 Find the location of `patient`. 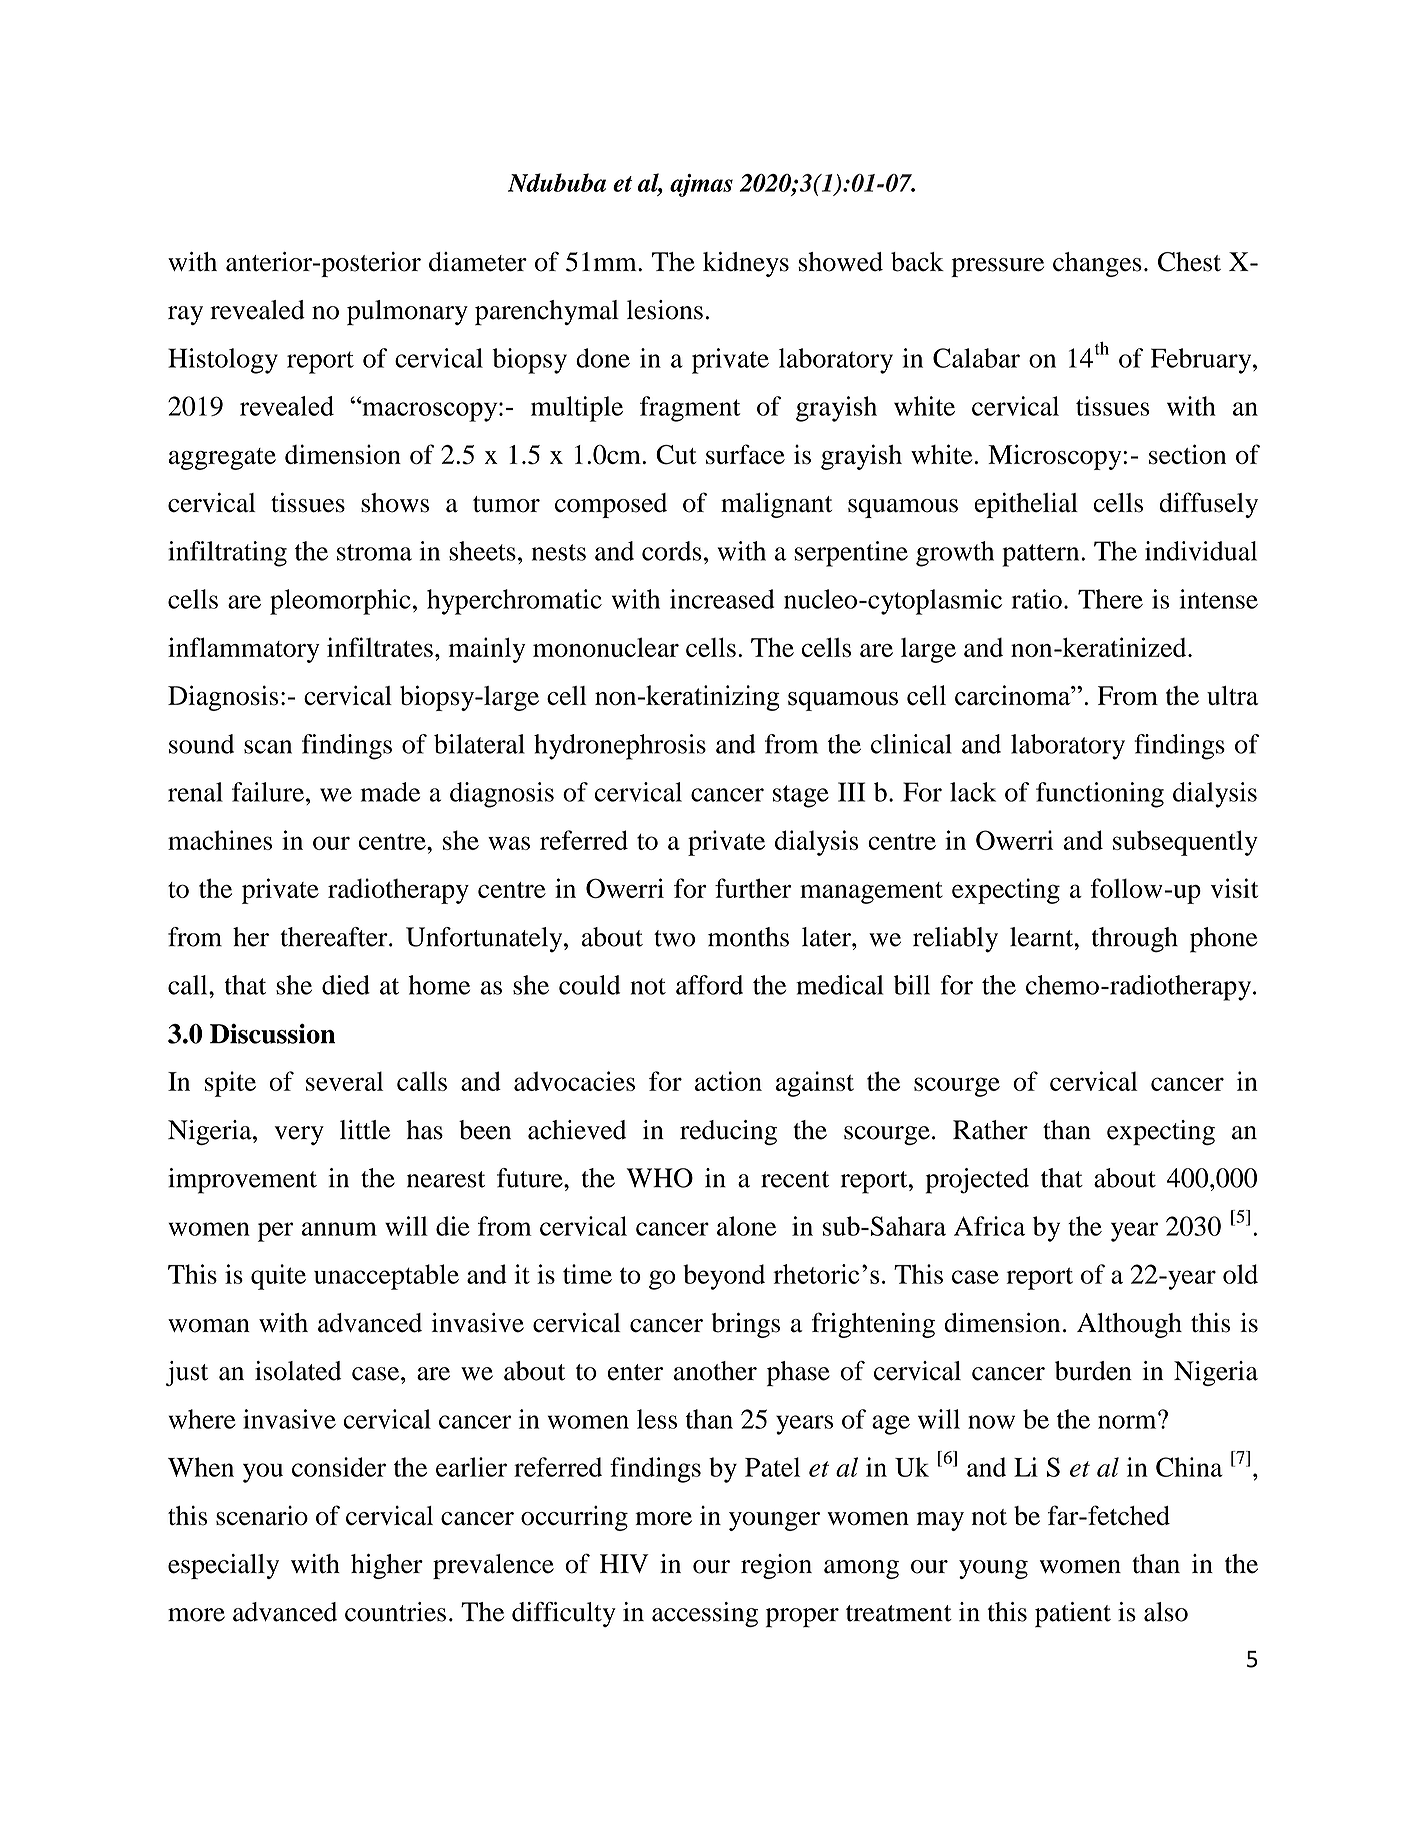

patient is located at coordinates (1073, 1615).
